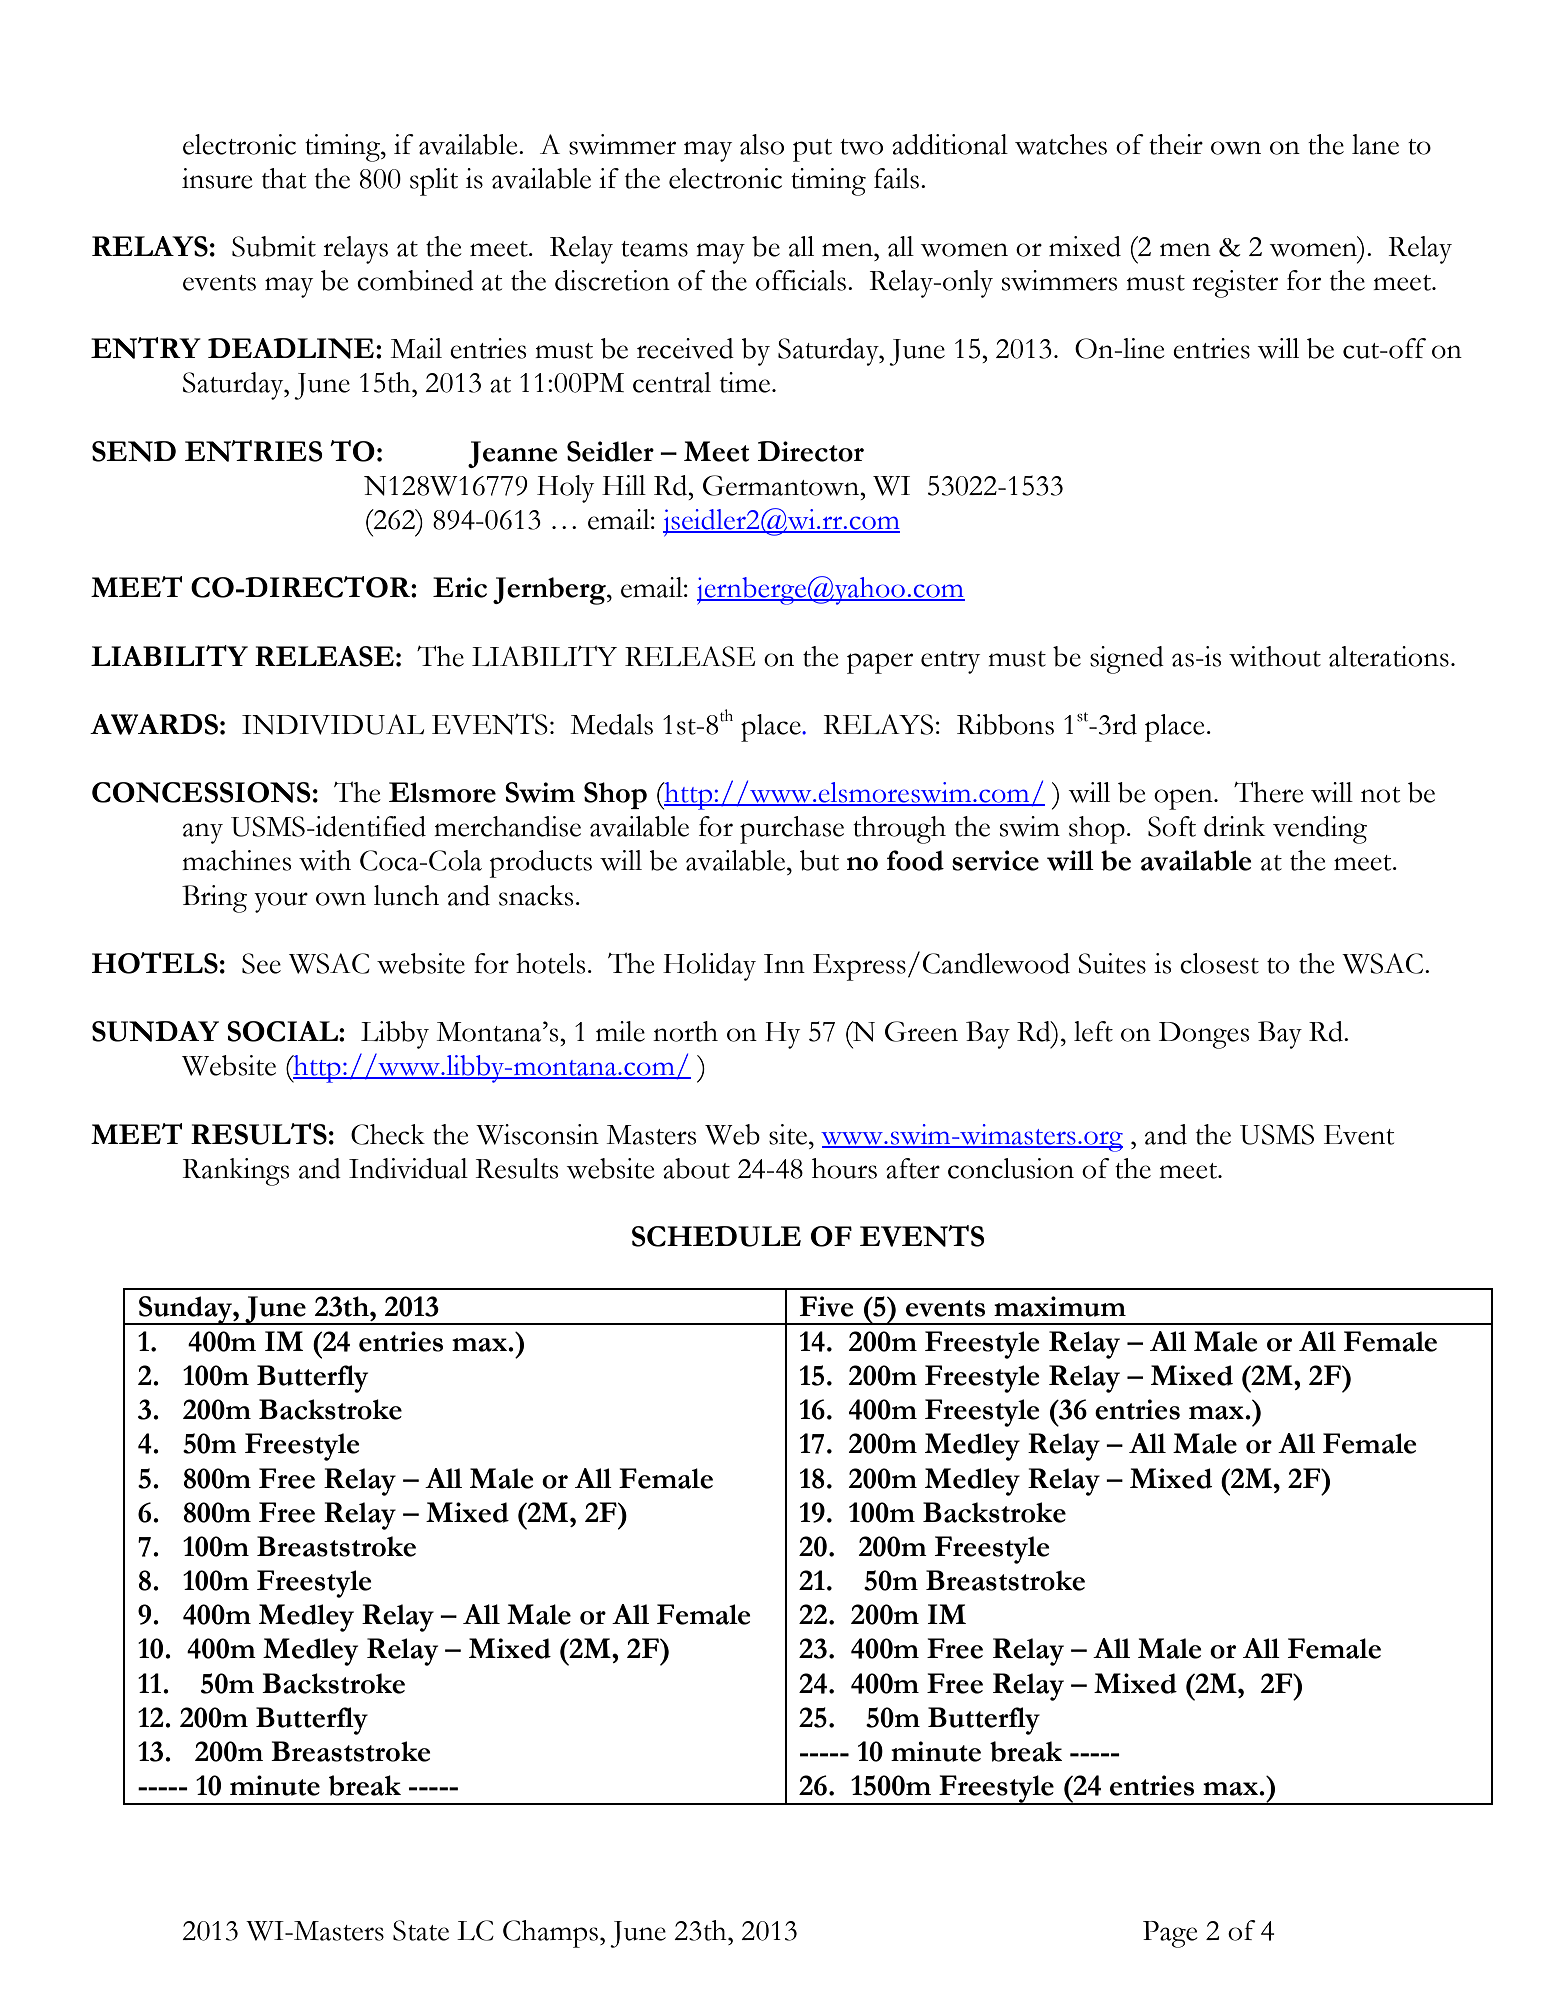  Describe the element at coordinates (1219, 963) in the image. I see `closest` at that location.
